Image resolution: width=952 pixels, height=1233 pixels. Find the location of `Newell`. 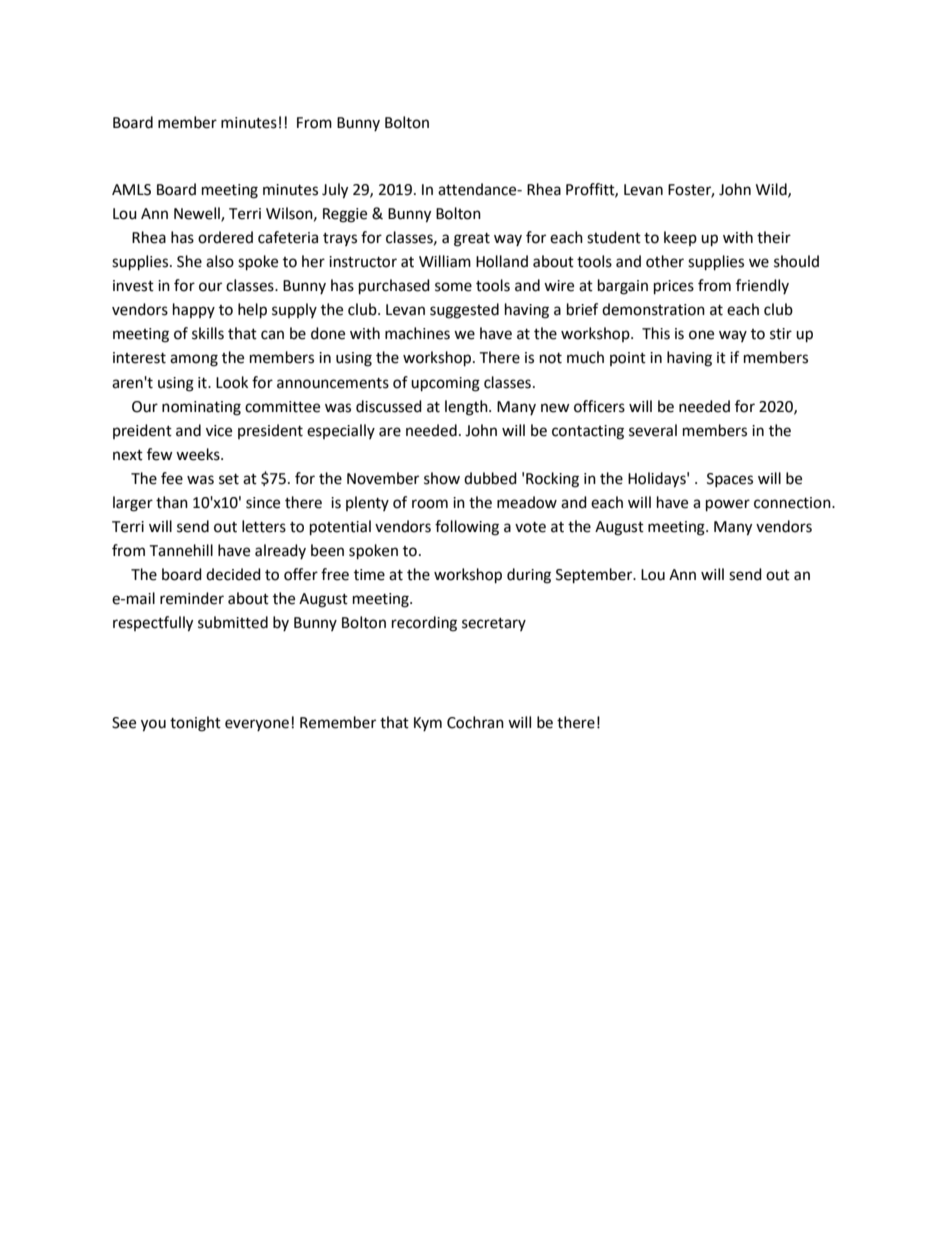

Newell is located at coordinates (198, 214).
